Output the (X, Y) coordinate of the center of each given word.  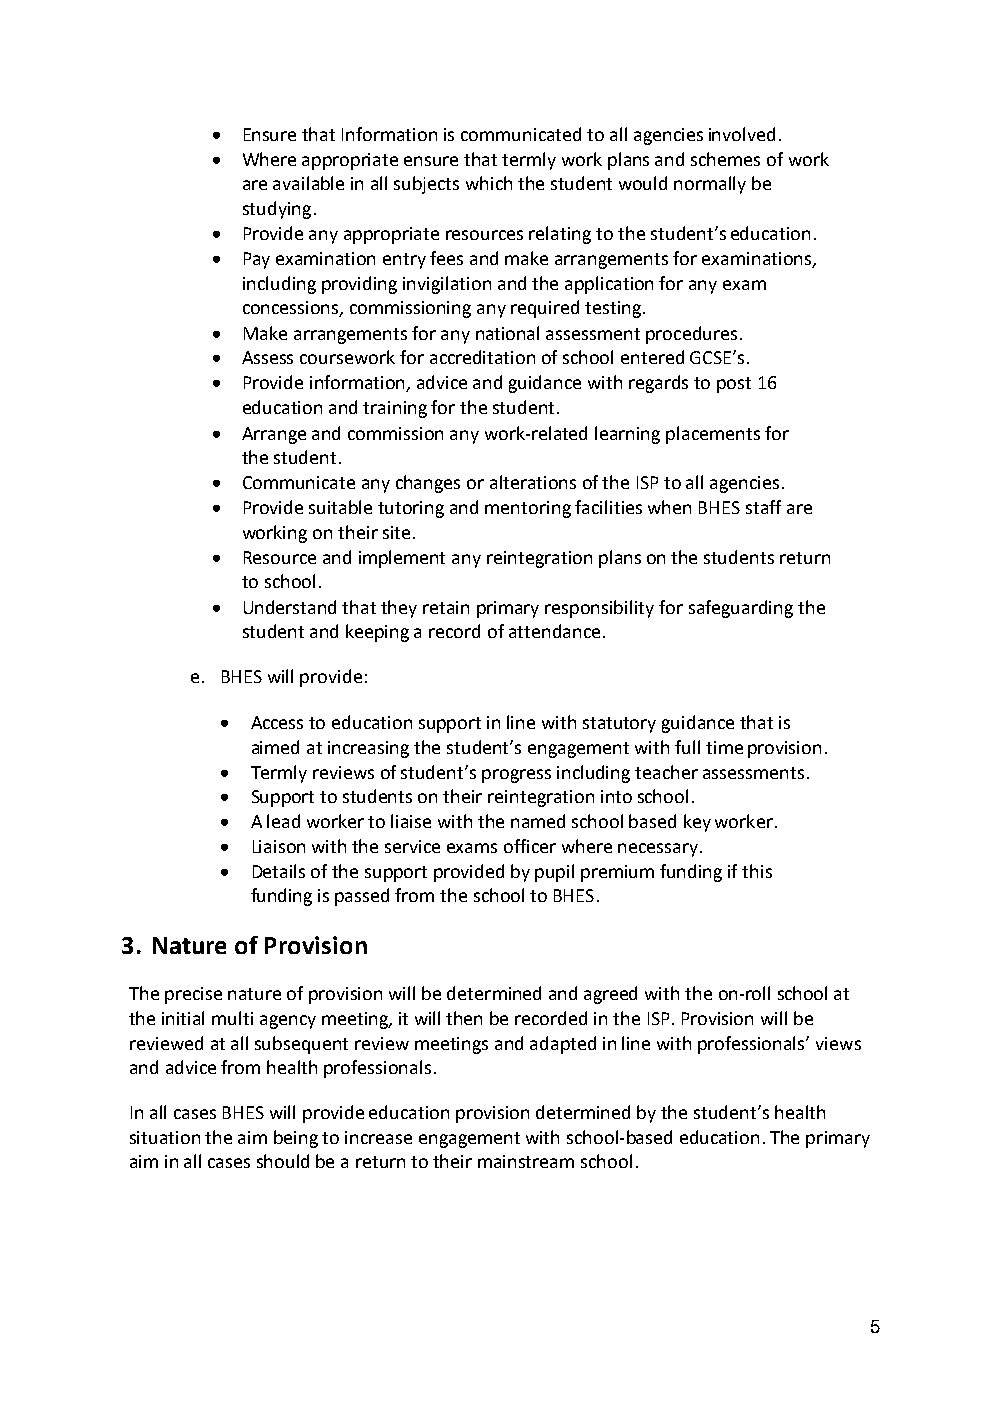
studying (277, 210)
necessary (658, 850)
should (283, 1161)
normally (710, 185)
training (395, 409)
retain (446, 607)
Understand (290, 607)
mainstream (526, 1161)
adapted (563, 1045)
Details (279, 871)
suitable (340, 507)
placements (713, 435)
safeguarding (741, 609)
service (412, 846)
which (489, 183)
